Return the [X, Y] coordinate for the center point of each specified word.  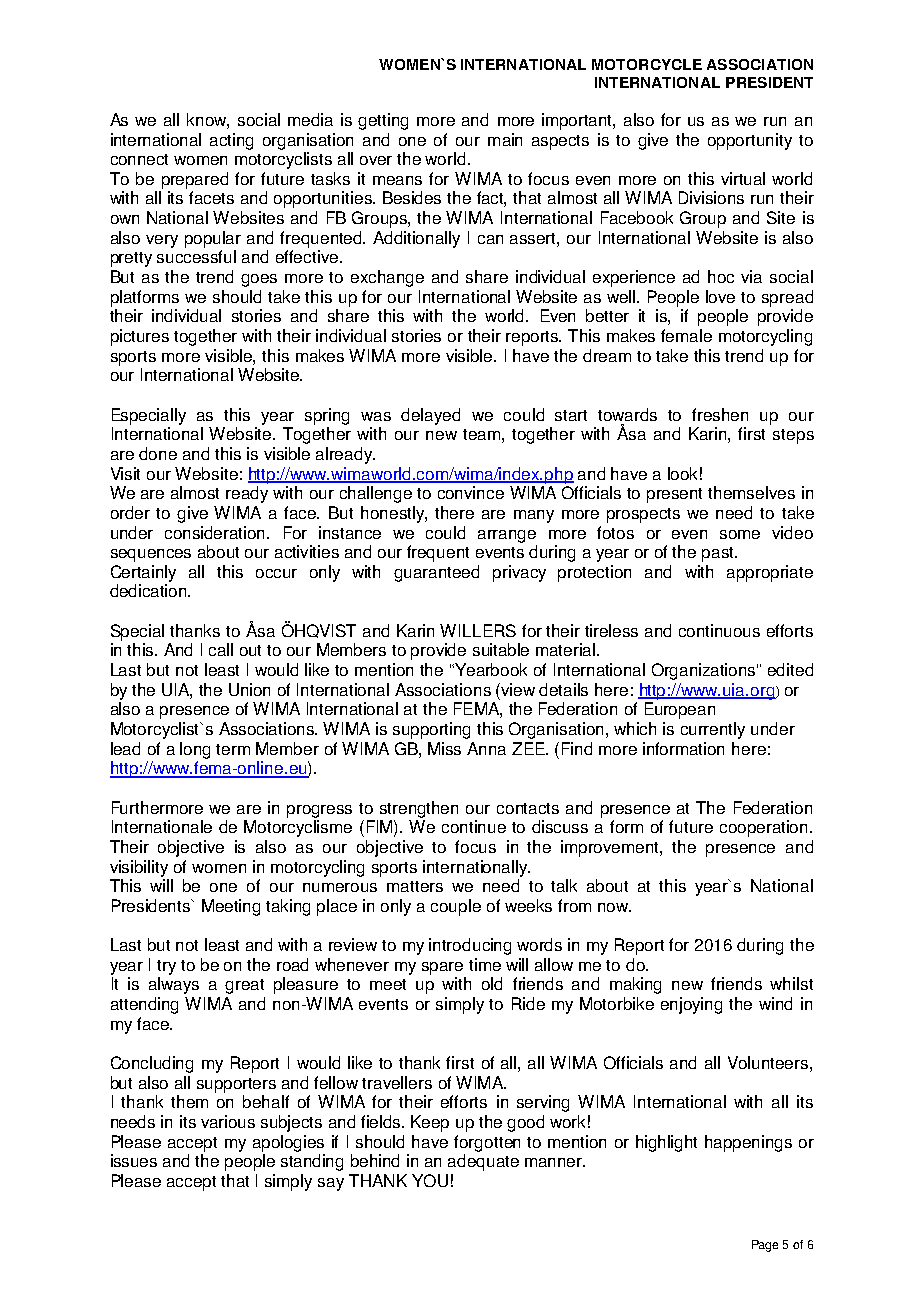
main [505, 139]
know [208, 121]
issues [134, 1160]
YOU [430, 1180]
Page [765, 1246]
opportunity [750, 141]
